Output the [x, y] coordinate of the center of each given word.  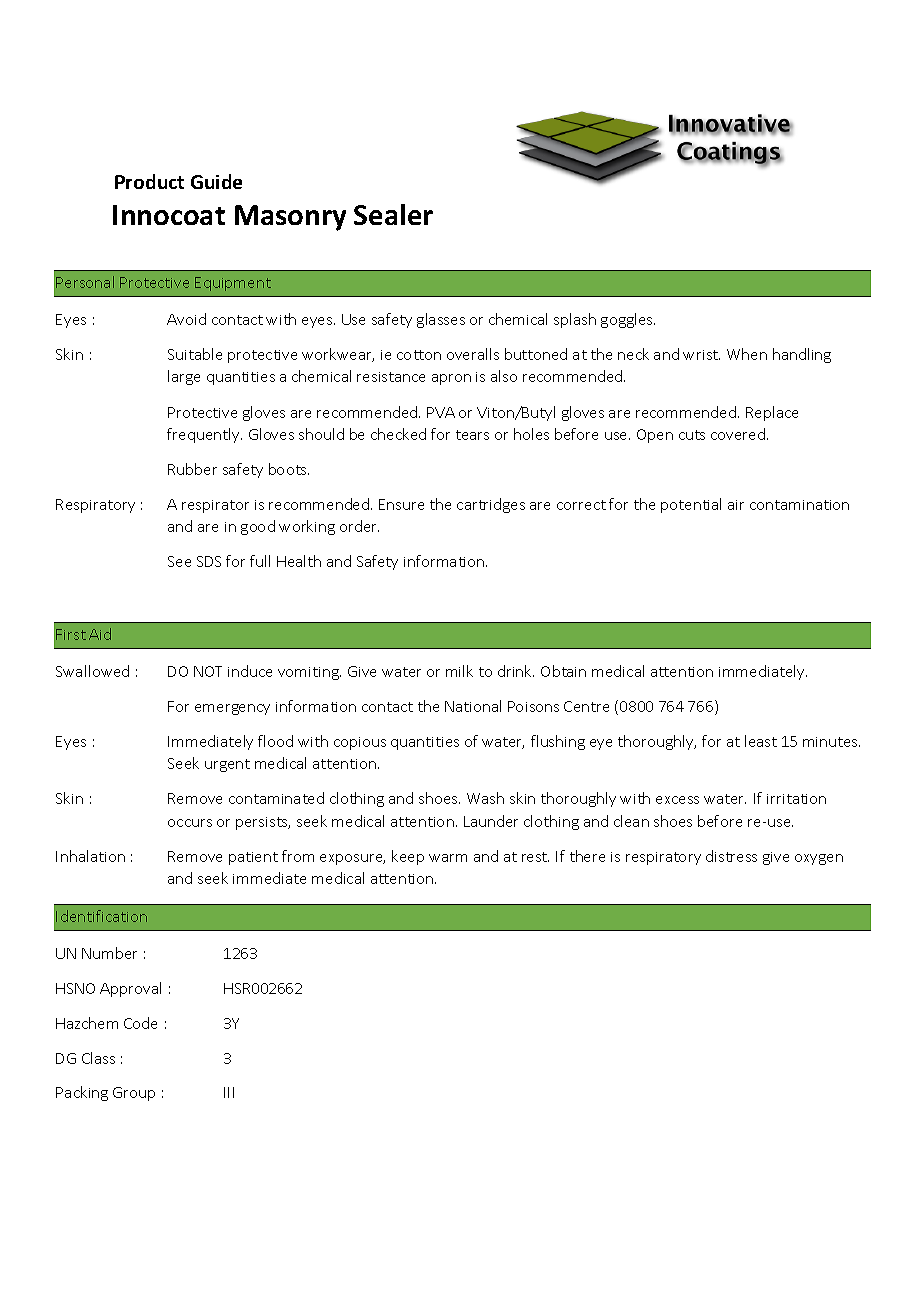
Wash [485, 798]
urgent [227, 765]
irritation [796, 799]
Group [134, 1094]
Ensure [401, 504]
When [747, 354]
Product [149, 181]
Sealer [393, 214]
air [736, 505]
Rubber [192, 469]
